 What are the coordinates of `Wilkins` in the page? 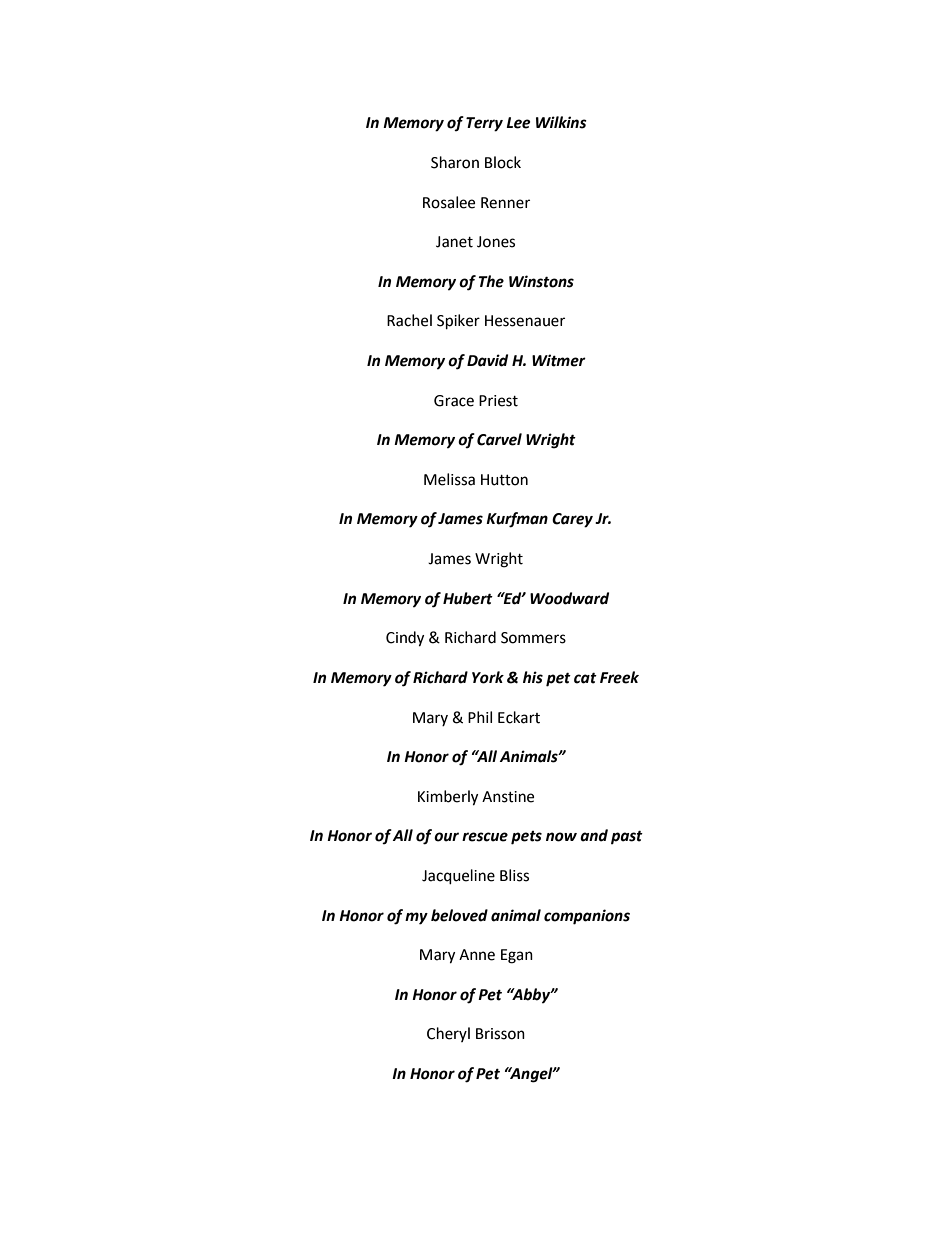 It's located at (561, 122).
